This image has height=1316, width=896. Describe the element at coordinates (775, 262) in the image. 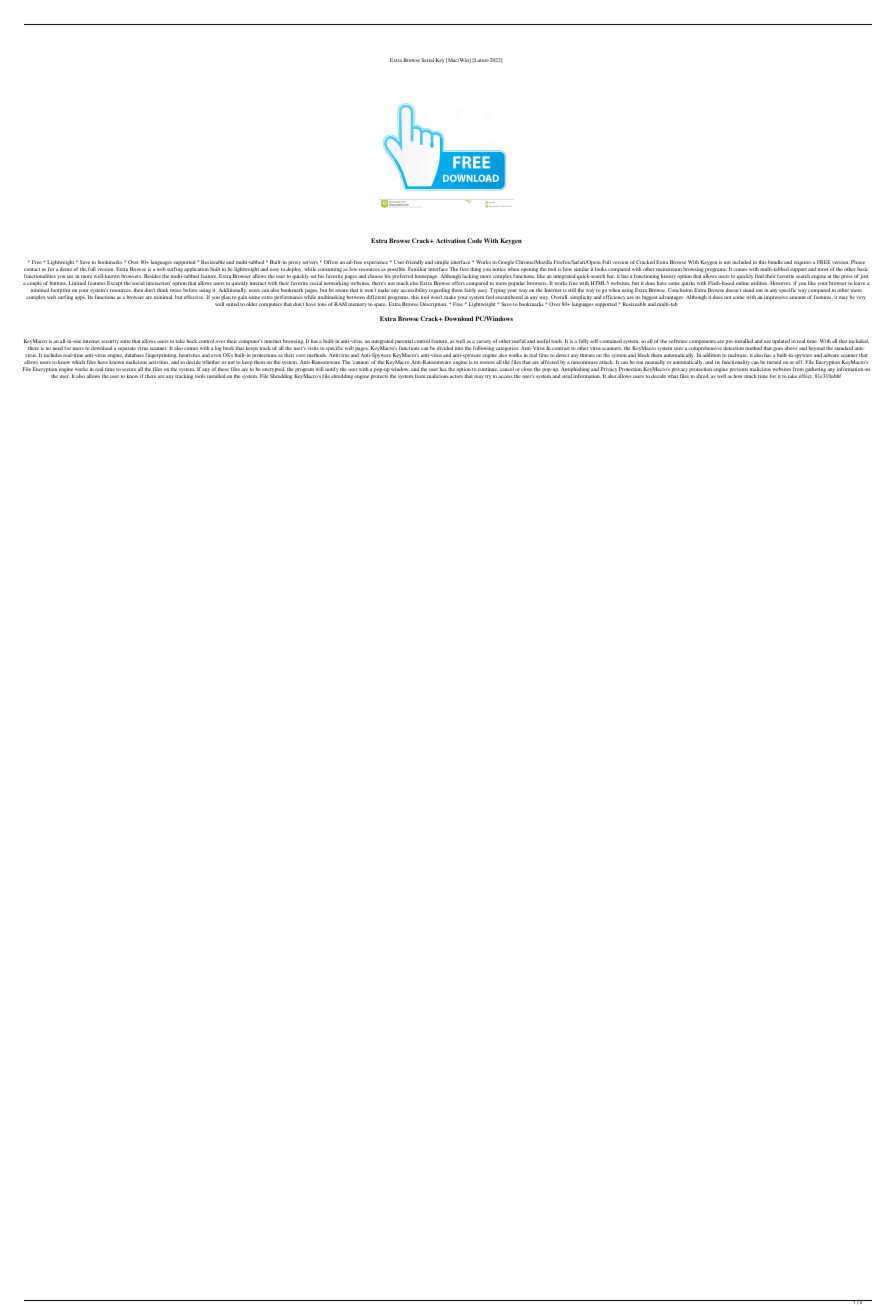

I see `bundle` at that location.
